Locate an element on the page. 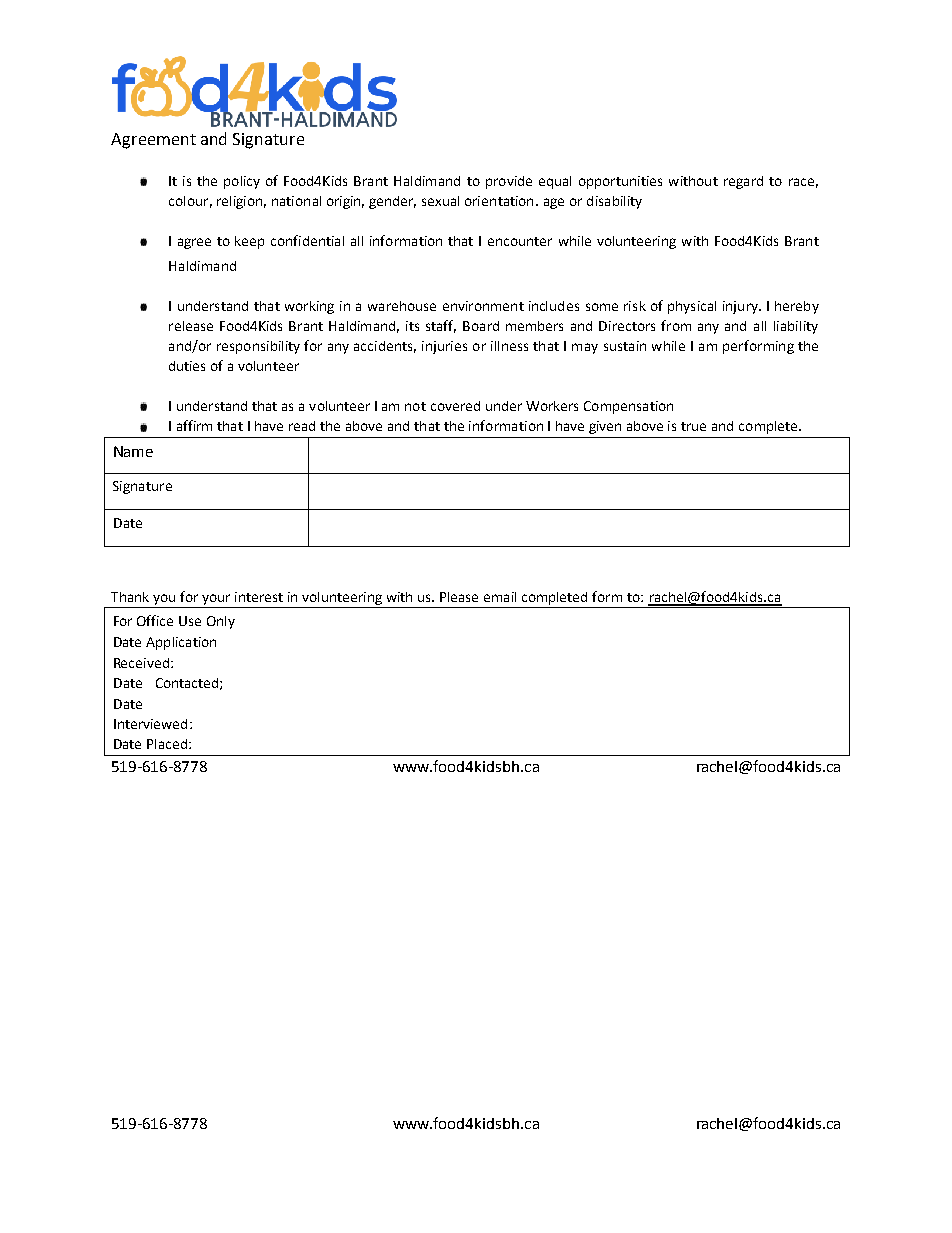 This page has height=1233, width=952. Please is located at coordinates (459, 597).
